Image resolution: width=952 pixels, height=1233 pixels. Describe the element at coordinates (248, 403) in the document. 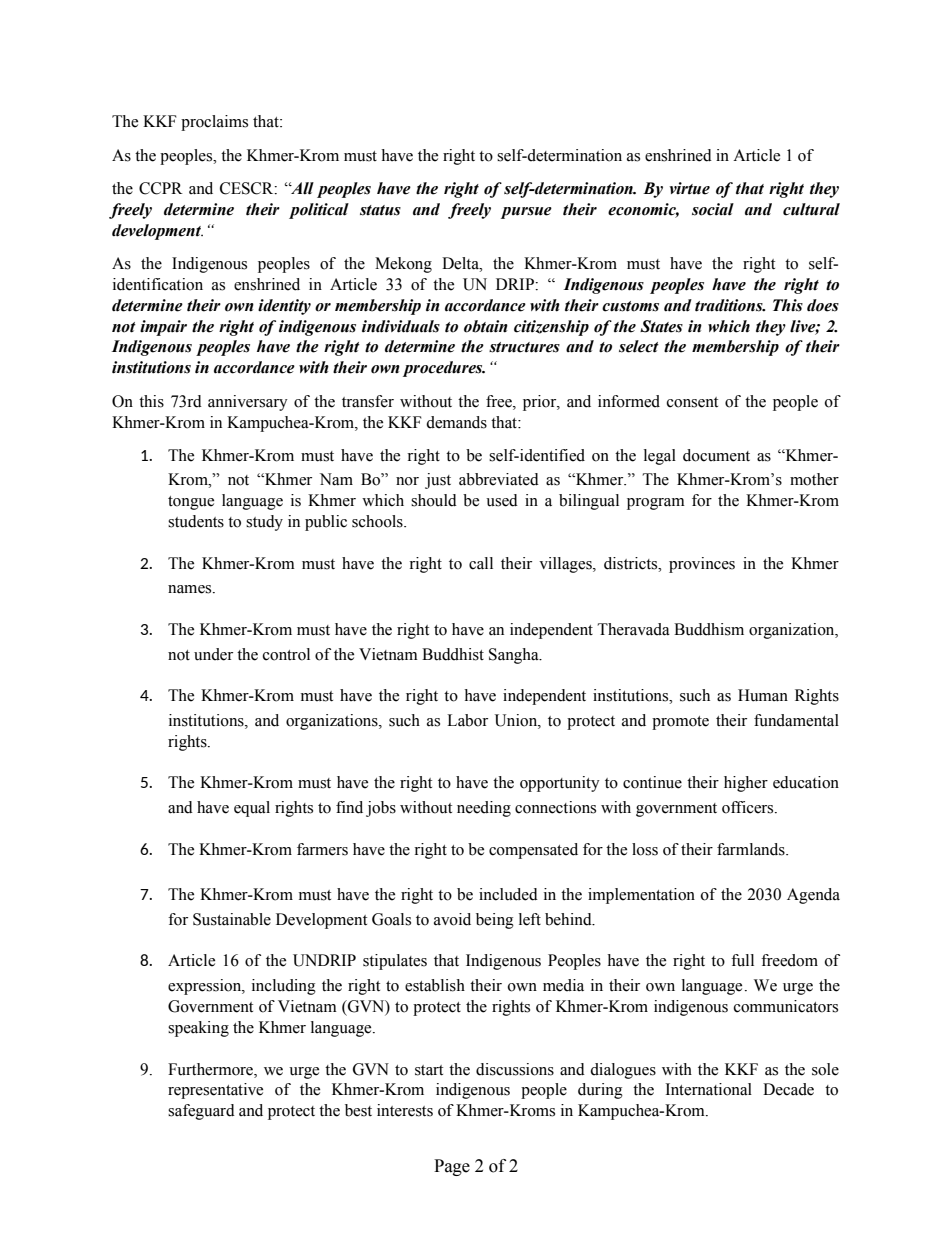

I see `anniversary` at that location.
